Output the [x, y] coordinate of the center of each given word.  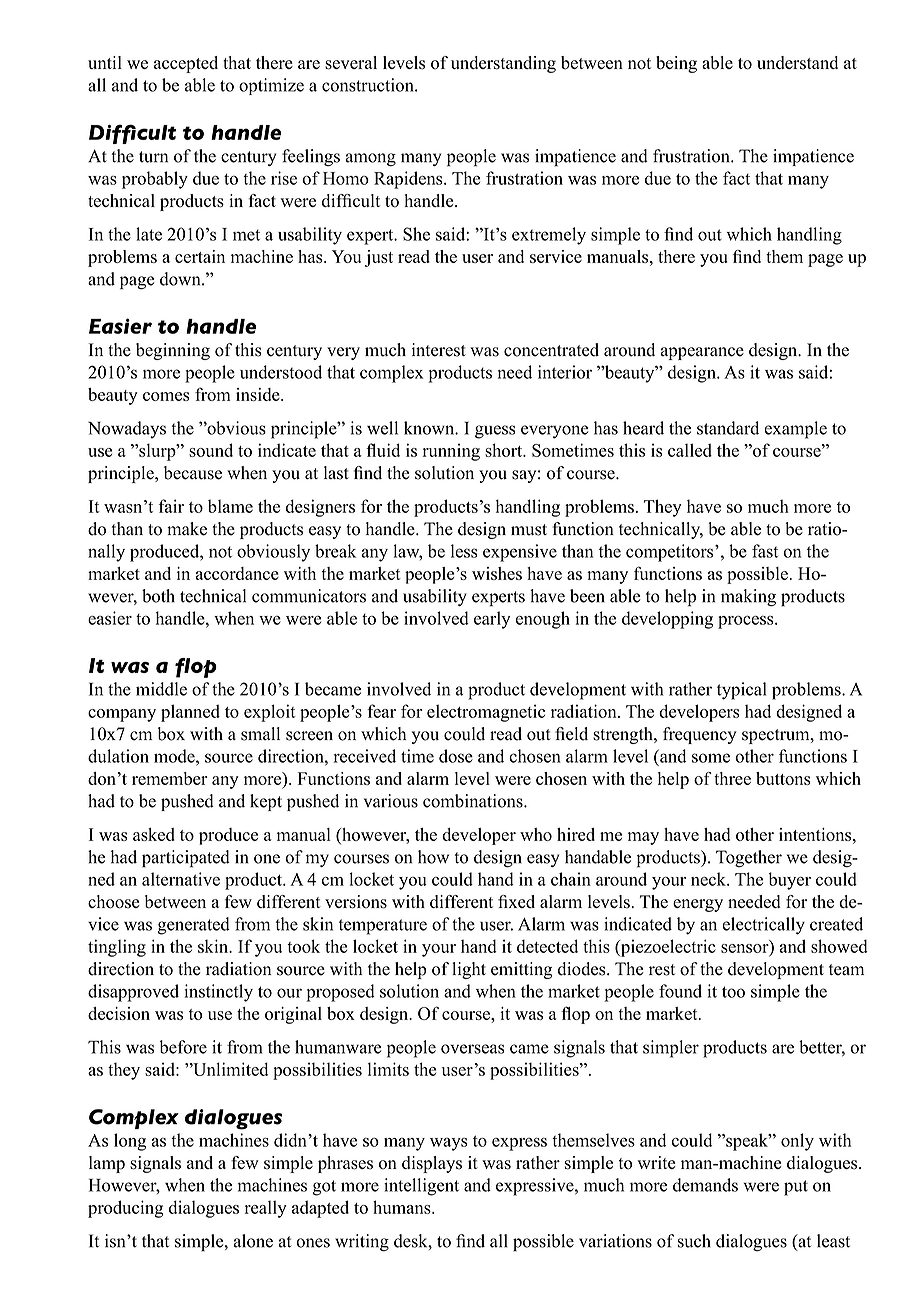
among [370, 160]
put [796, 1188]
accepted [186, 64]
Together [749, 858]
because [193, 473]
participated [186, 859]
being [676, 64]
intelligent [421, 1187]
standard [728, 428]
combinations [474, 801]
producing [125, 1209]
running [451, 452]
